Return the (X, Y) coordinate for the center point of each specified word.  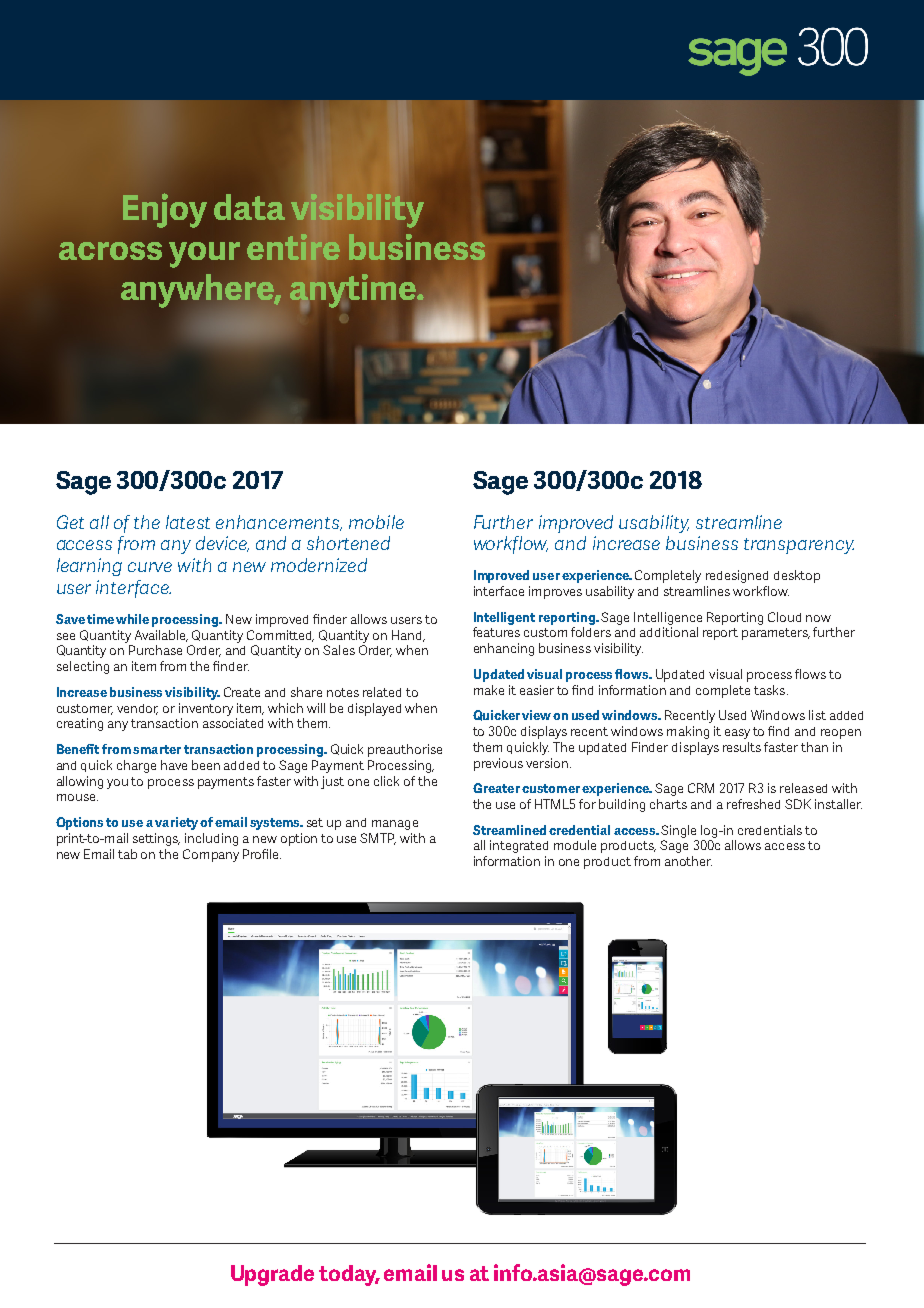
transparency (799, 546)
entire (293, 247)
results (742, 747)
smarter (157, 749)
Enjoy (165, 210)
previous (498, 764)
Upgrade (272, 1275)
